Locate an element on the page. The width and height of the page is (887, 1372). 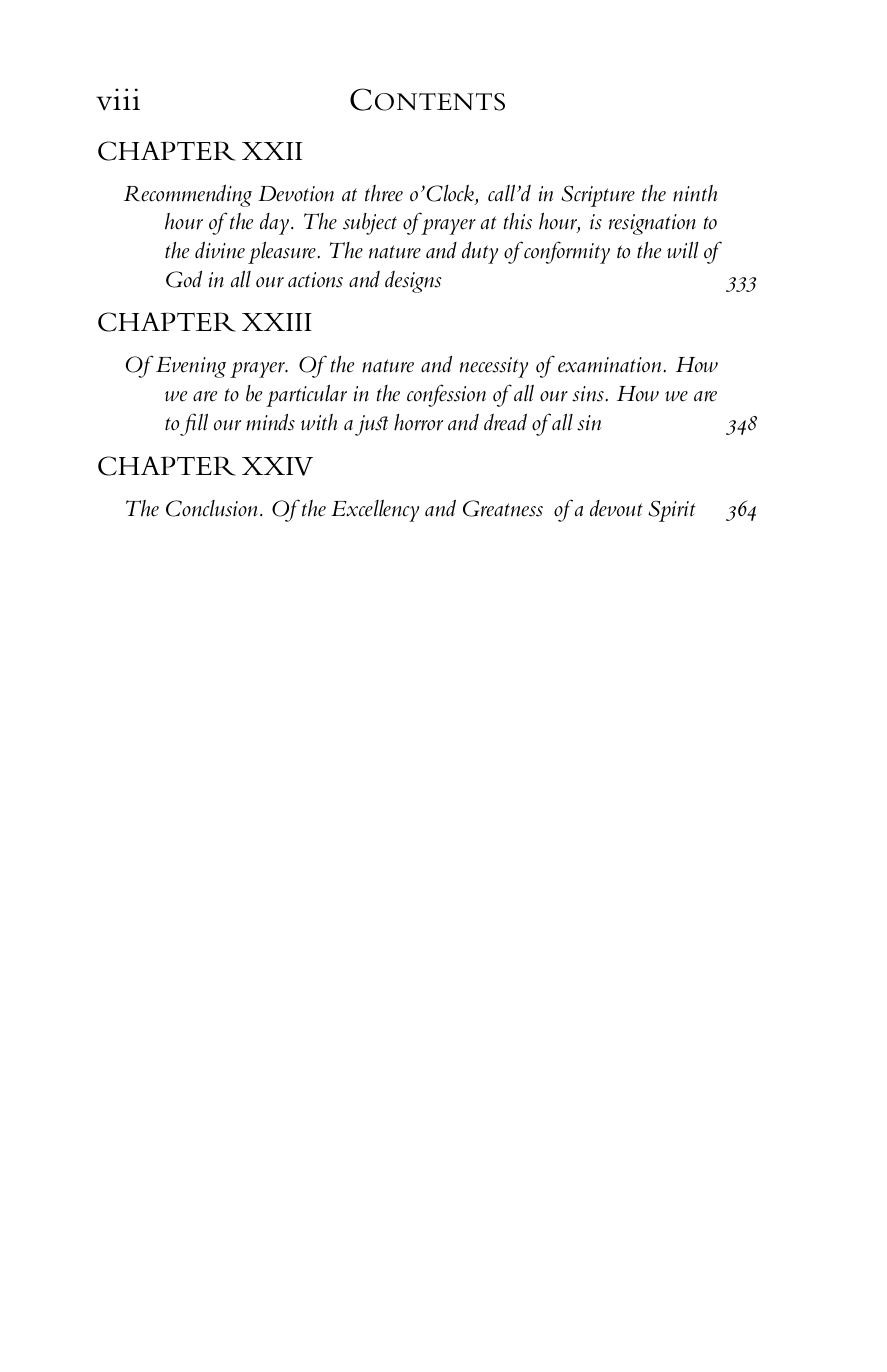
Scripture is located at coordinates (598, 196).
